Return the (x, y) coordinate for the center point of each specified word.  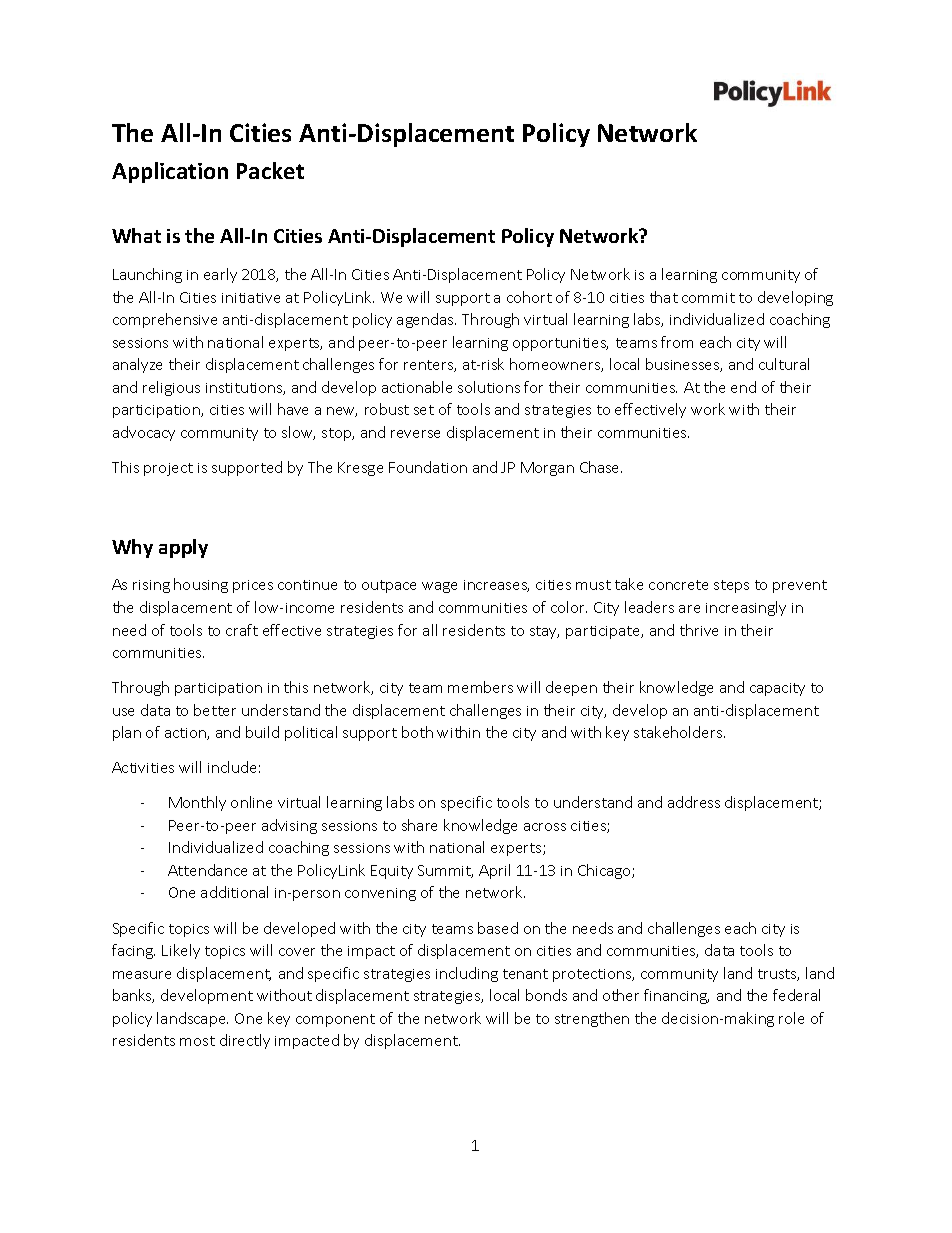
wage (439, 587)
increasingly (746, 608)
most (197, 1041)
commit (708, 298)
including (467, 974)
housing (201, 585)
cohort (529, 297)
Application (170, 172)
